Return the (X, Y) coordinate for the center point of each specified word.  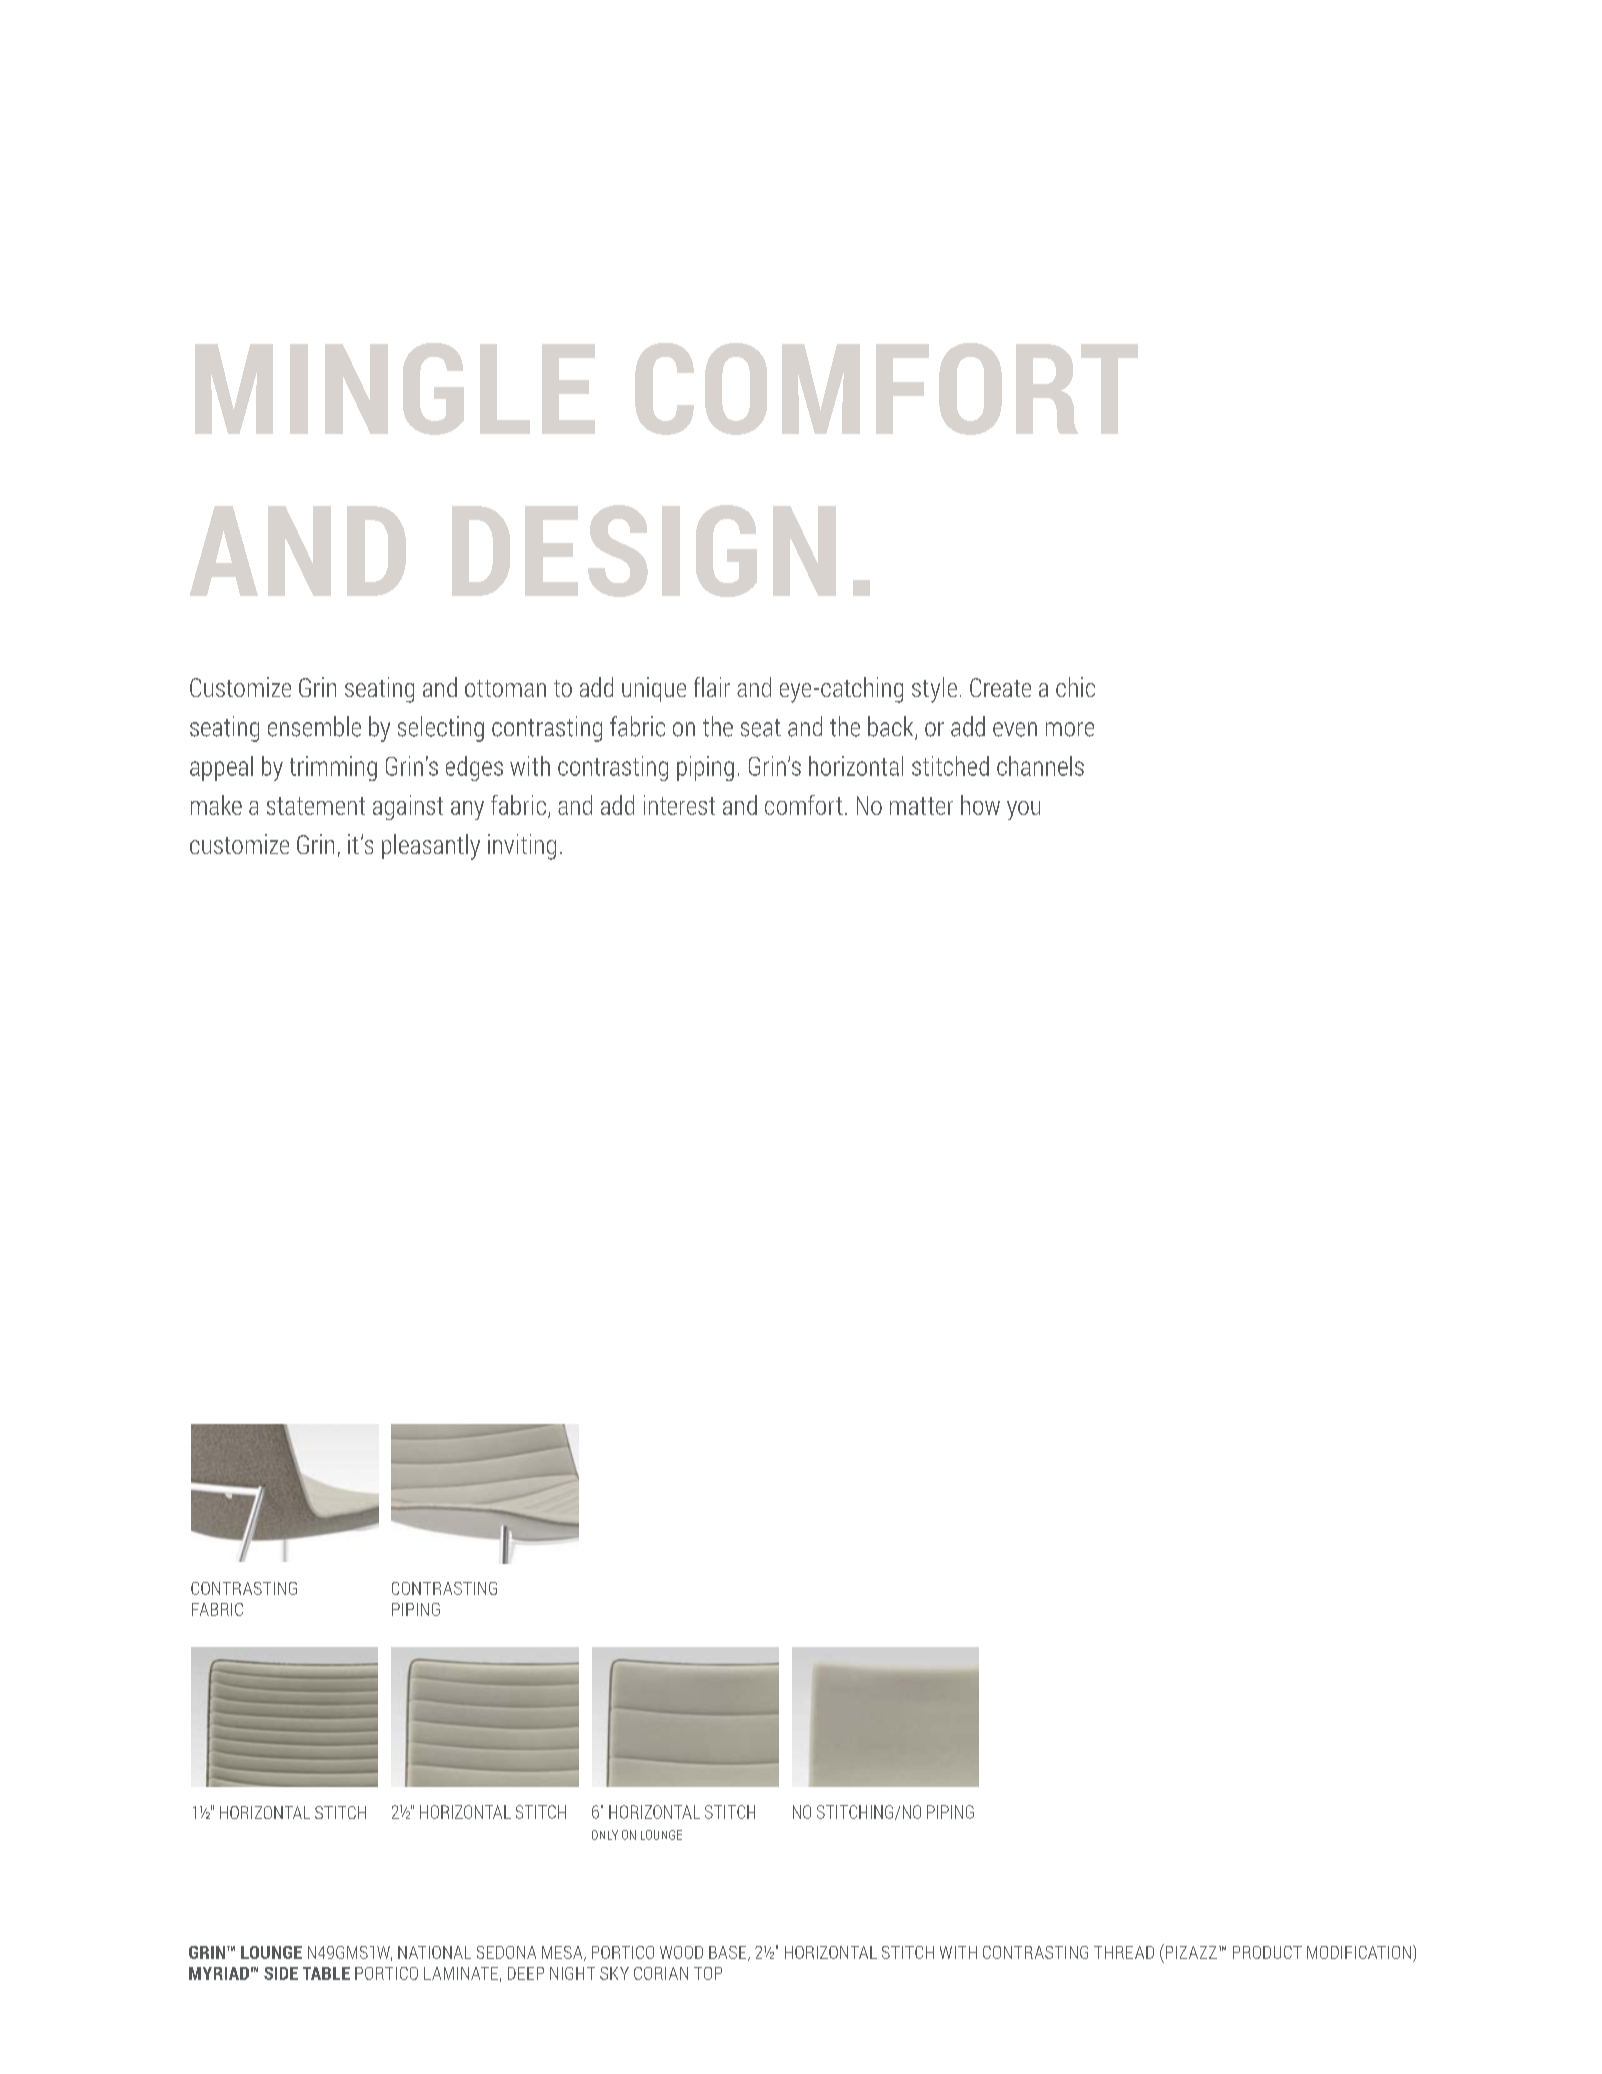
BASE (729, 1953)
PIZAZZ (1190, 1951)
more (1070, 729)
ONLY (605, 1835)
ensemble (314, 726)
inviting (522, 847)
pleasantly (431, 847)
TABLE (326, 1973)
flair (712, 687)
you (1023, 810)
